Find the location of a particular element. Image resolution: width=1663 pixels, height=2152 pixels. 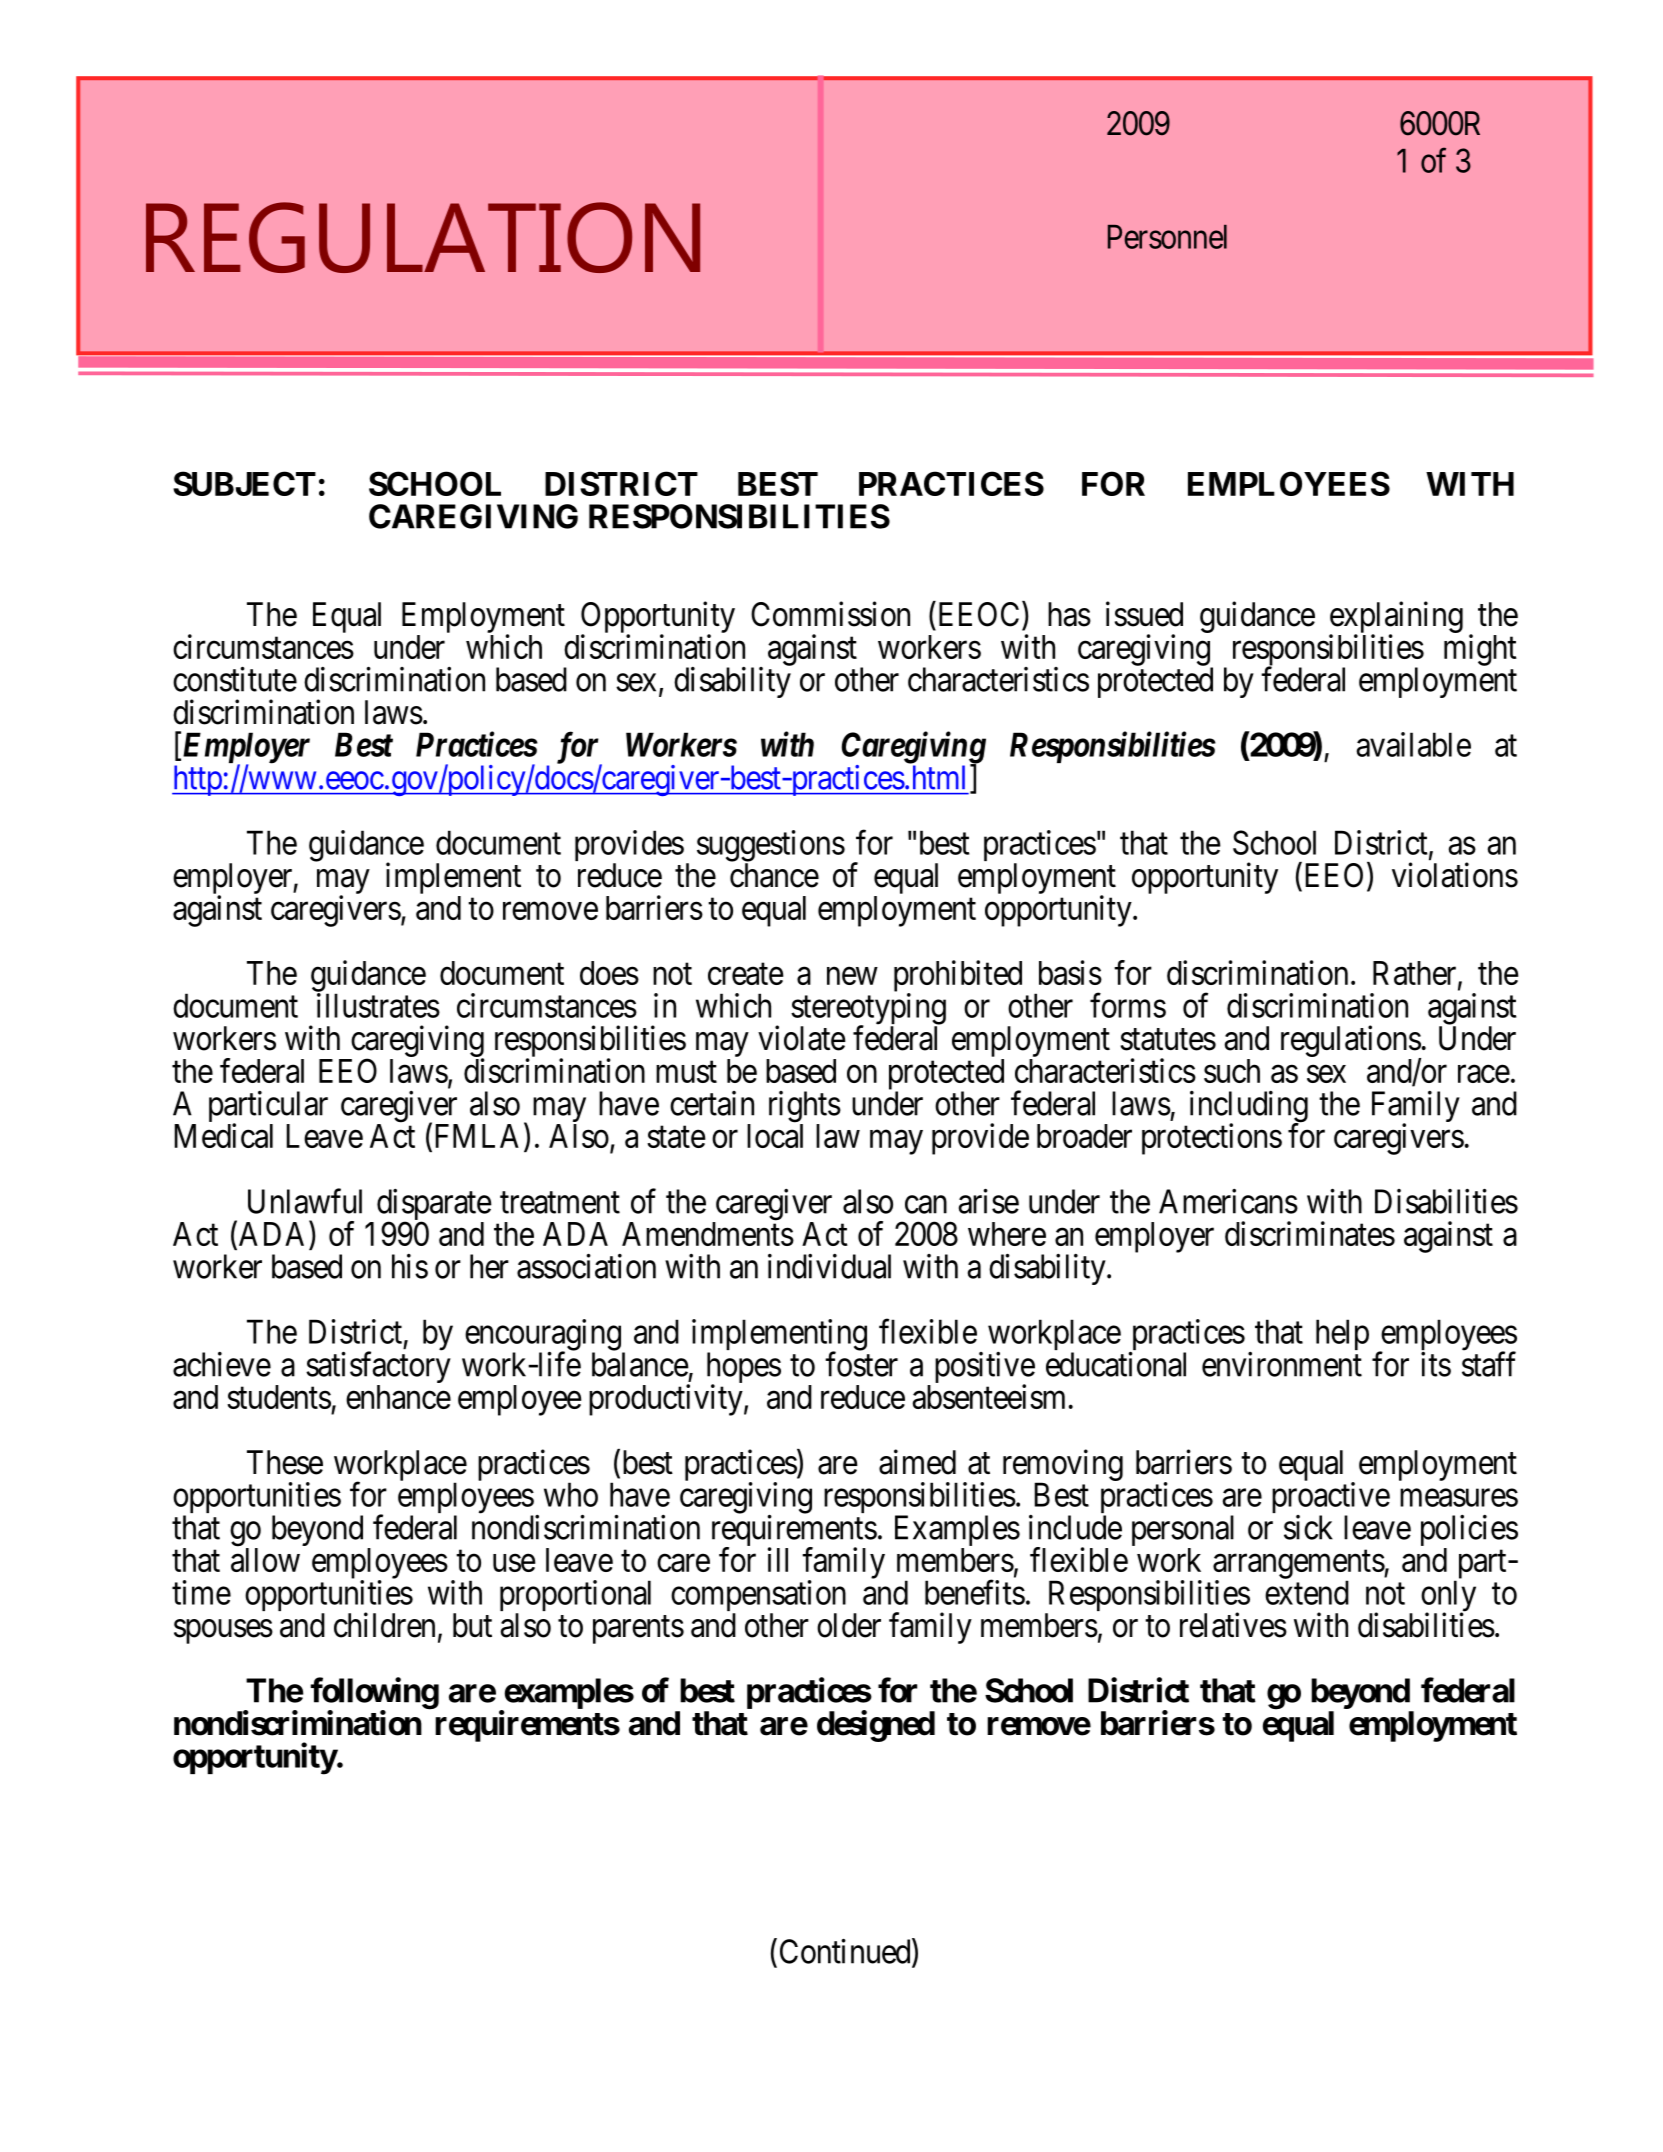

violate is located at coordinates (802, 1038).
